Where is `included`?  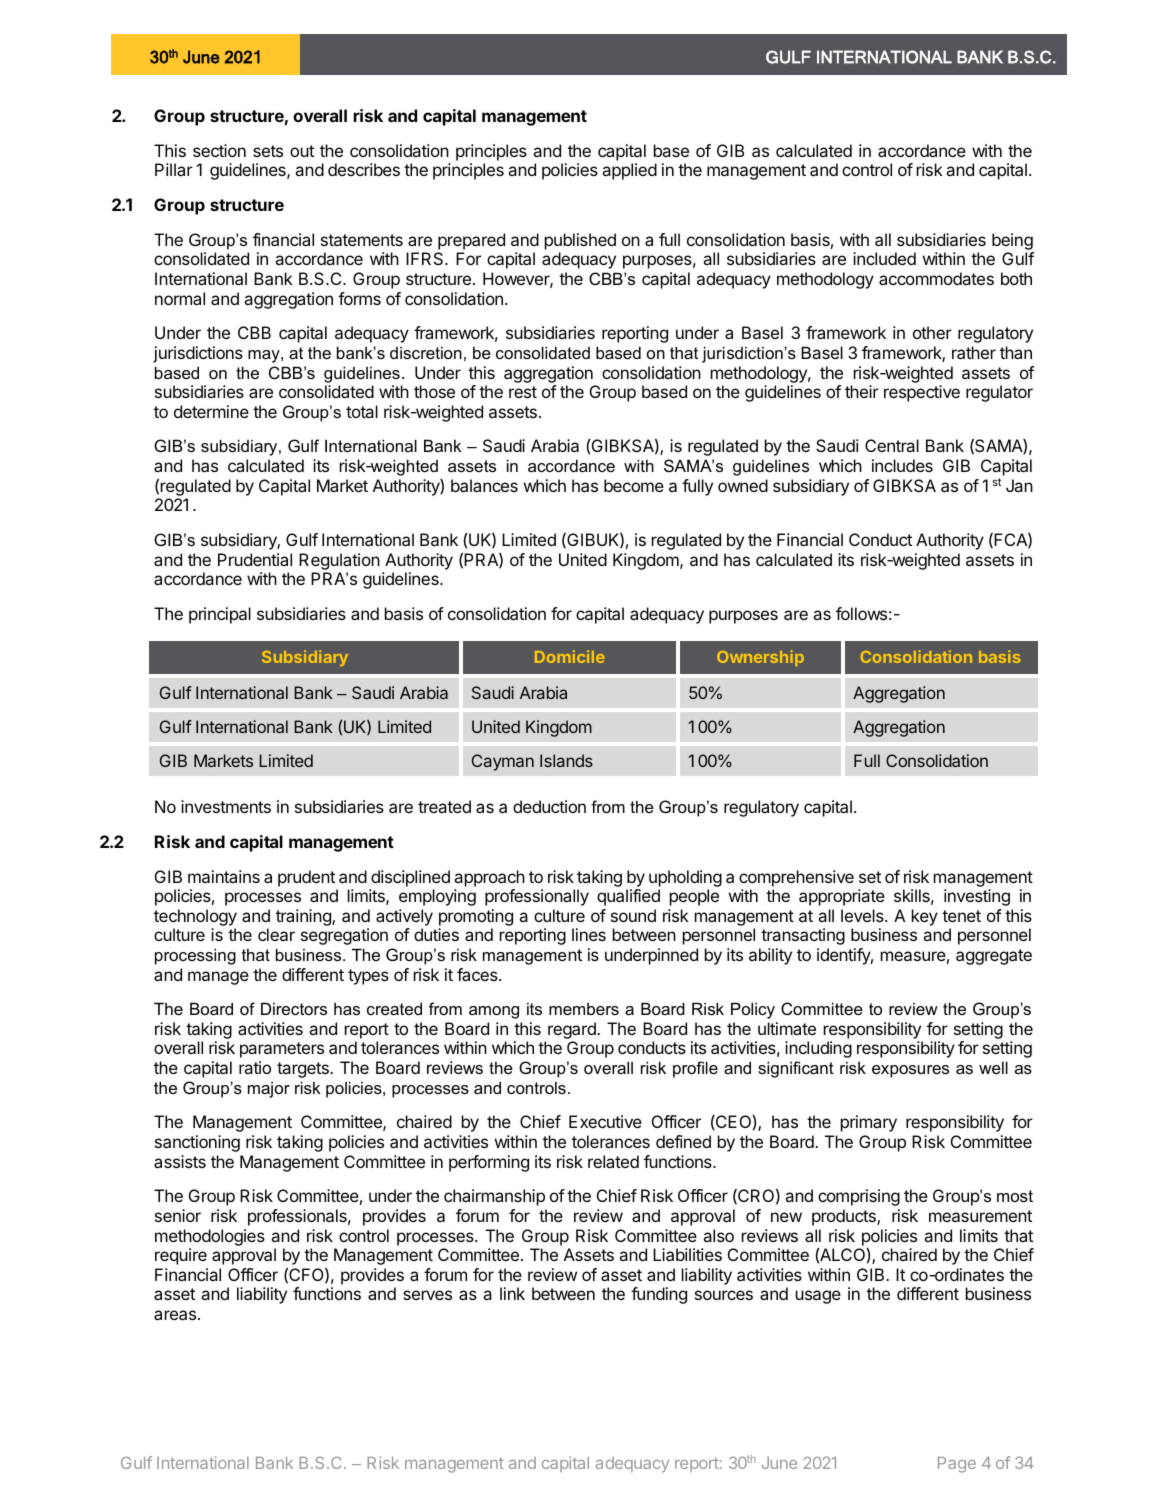
included is located at coordinates (884, 258).
